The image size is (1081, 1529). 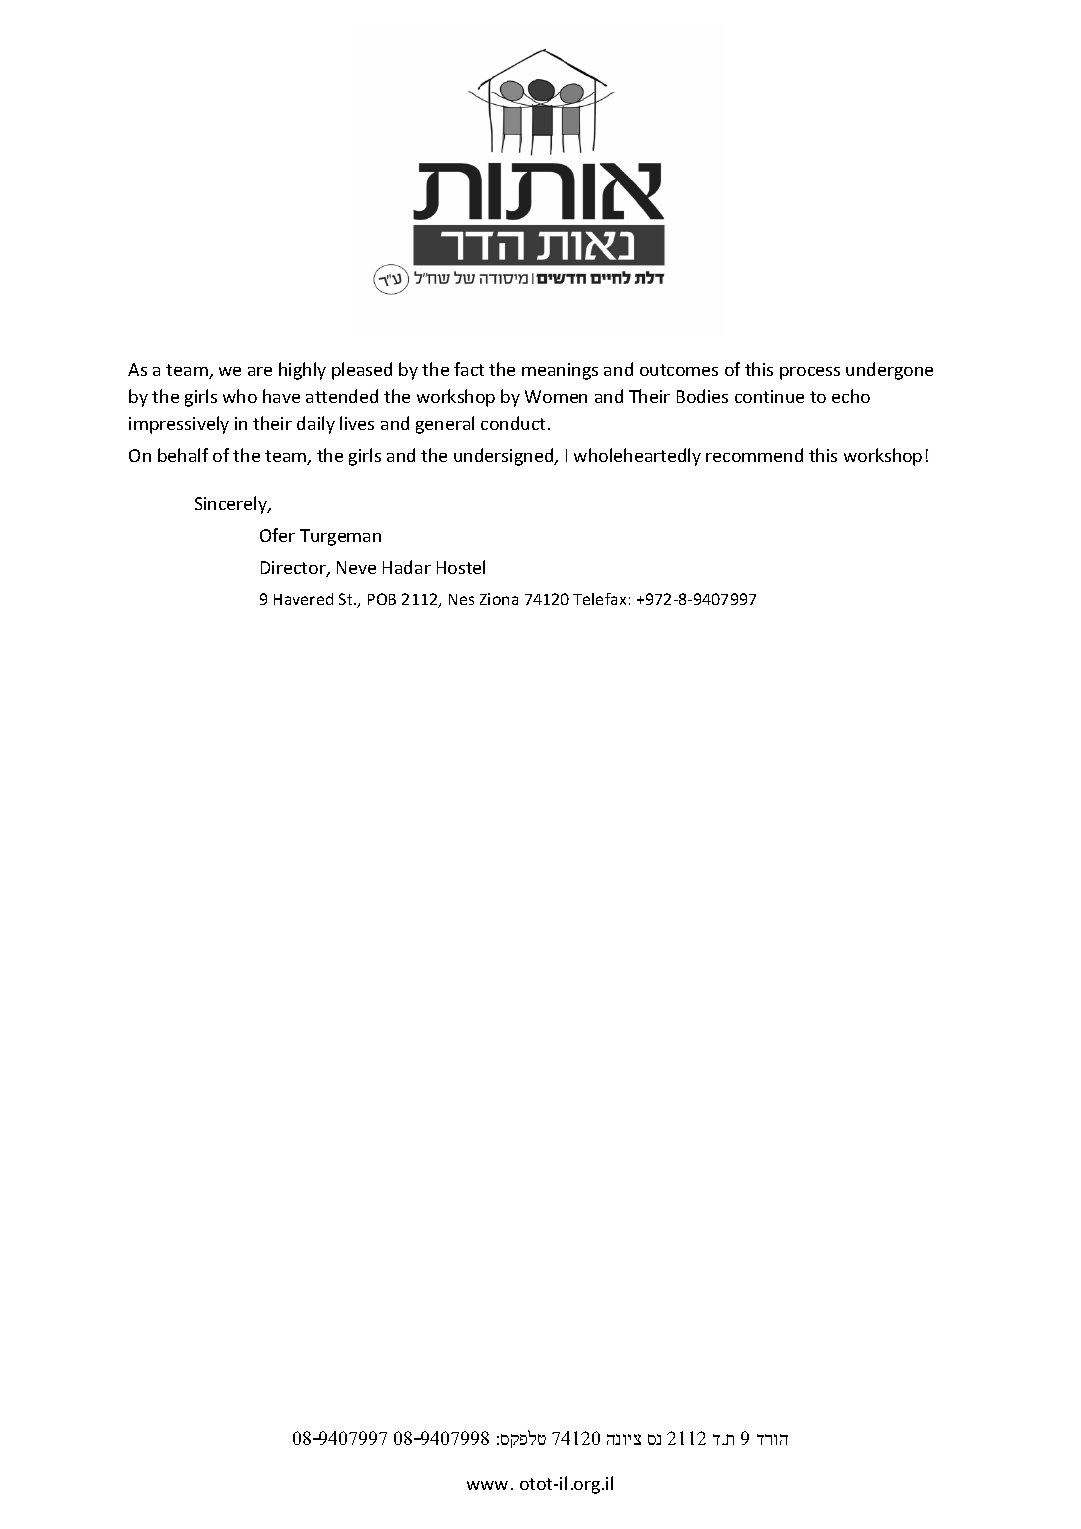 I want to click on continue, so click(x=769, y=396).
